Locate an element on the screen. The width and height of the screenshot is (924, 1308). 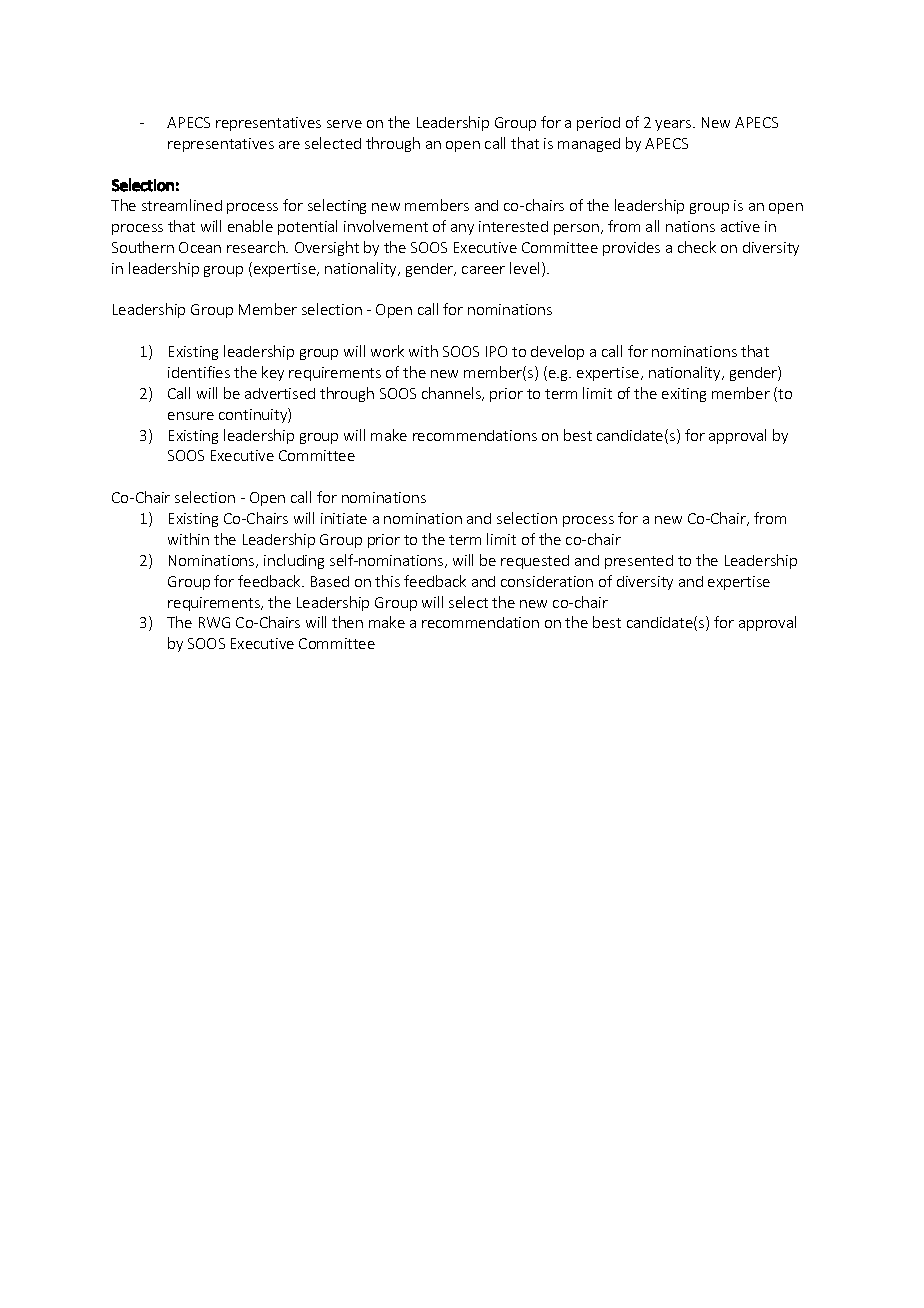
this is located at coordinates (387, 581).
